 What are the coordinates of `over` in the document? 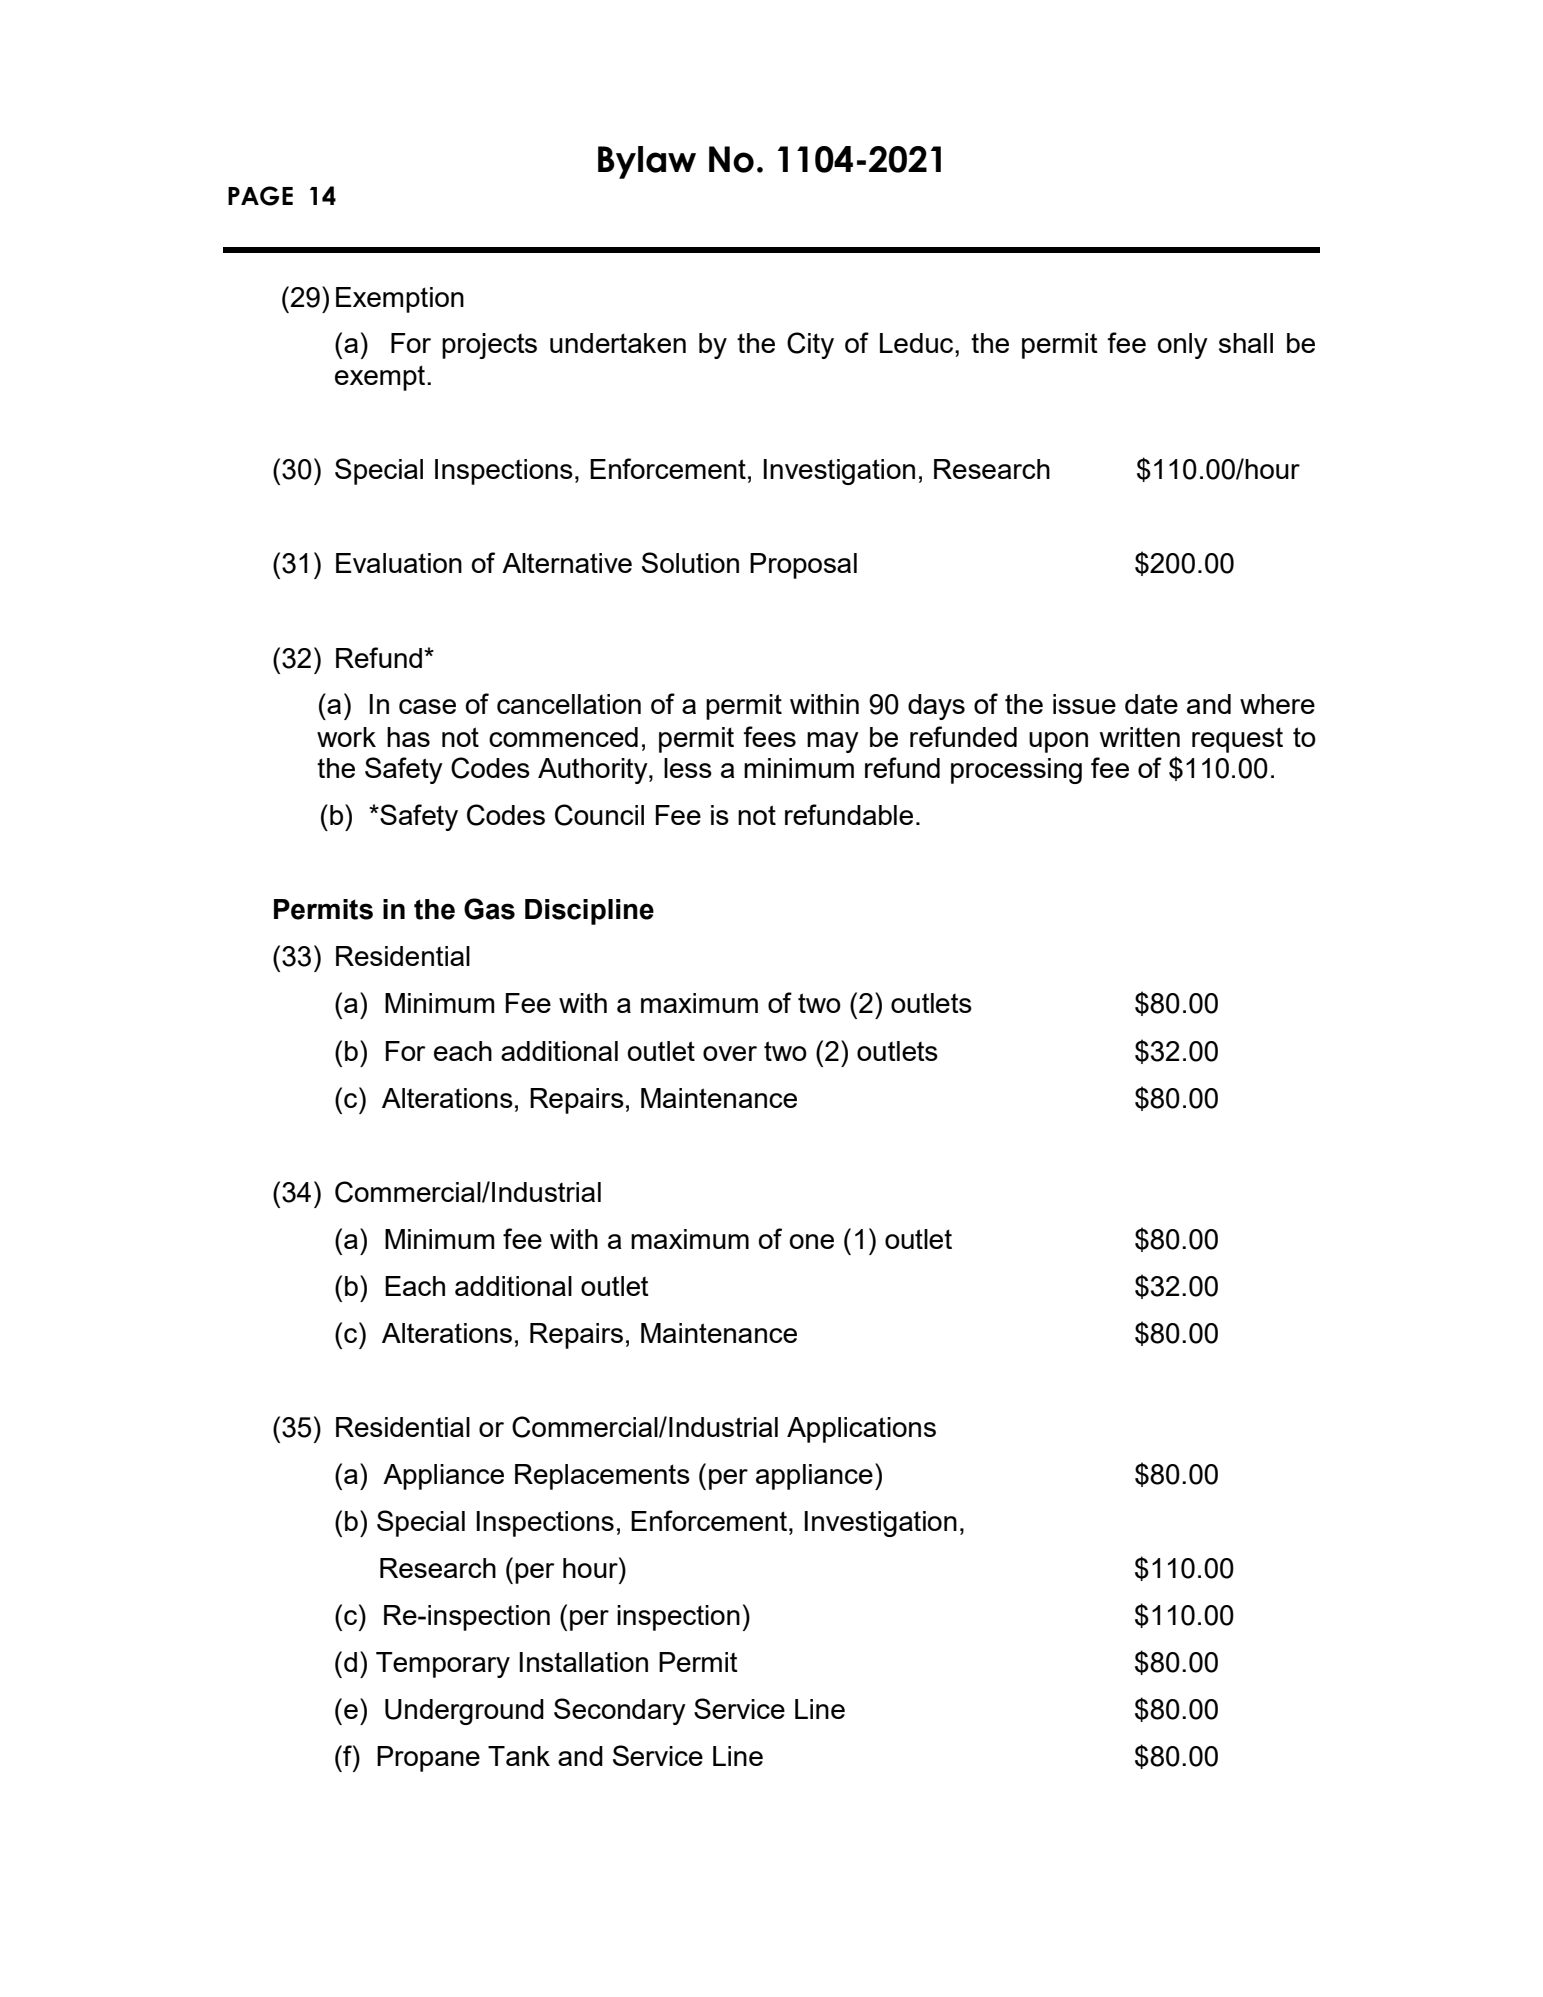 It's located at (730, 1053).
